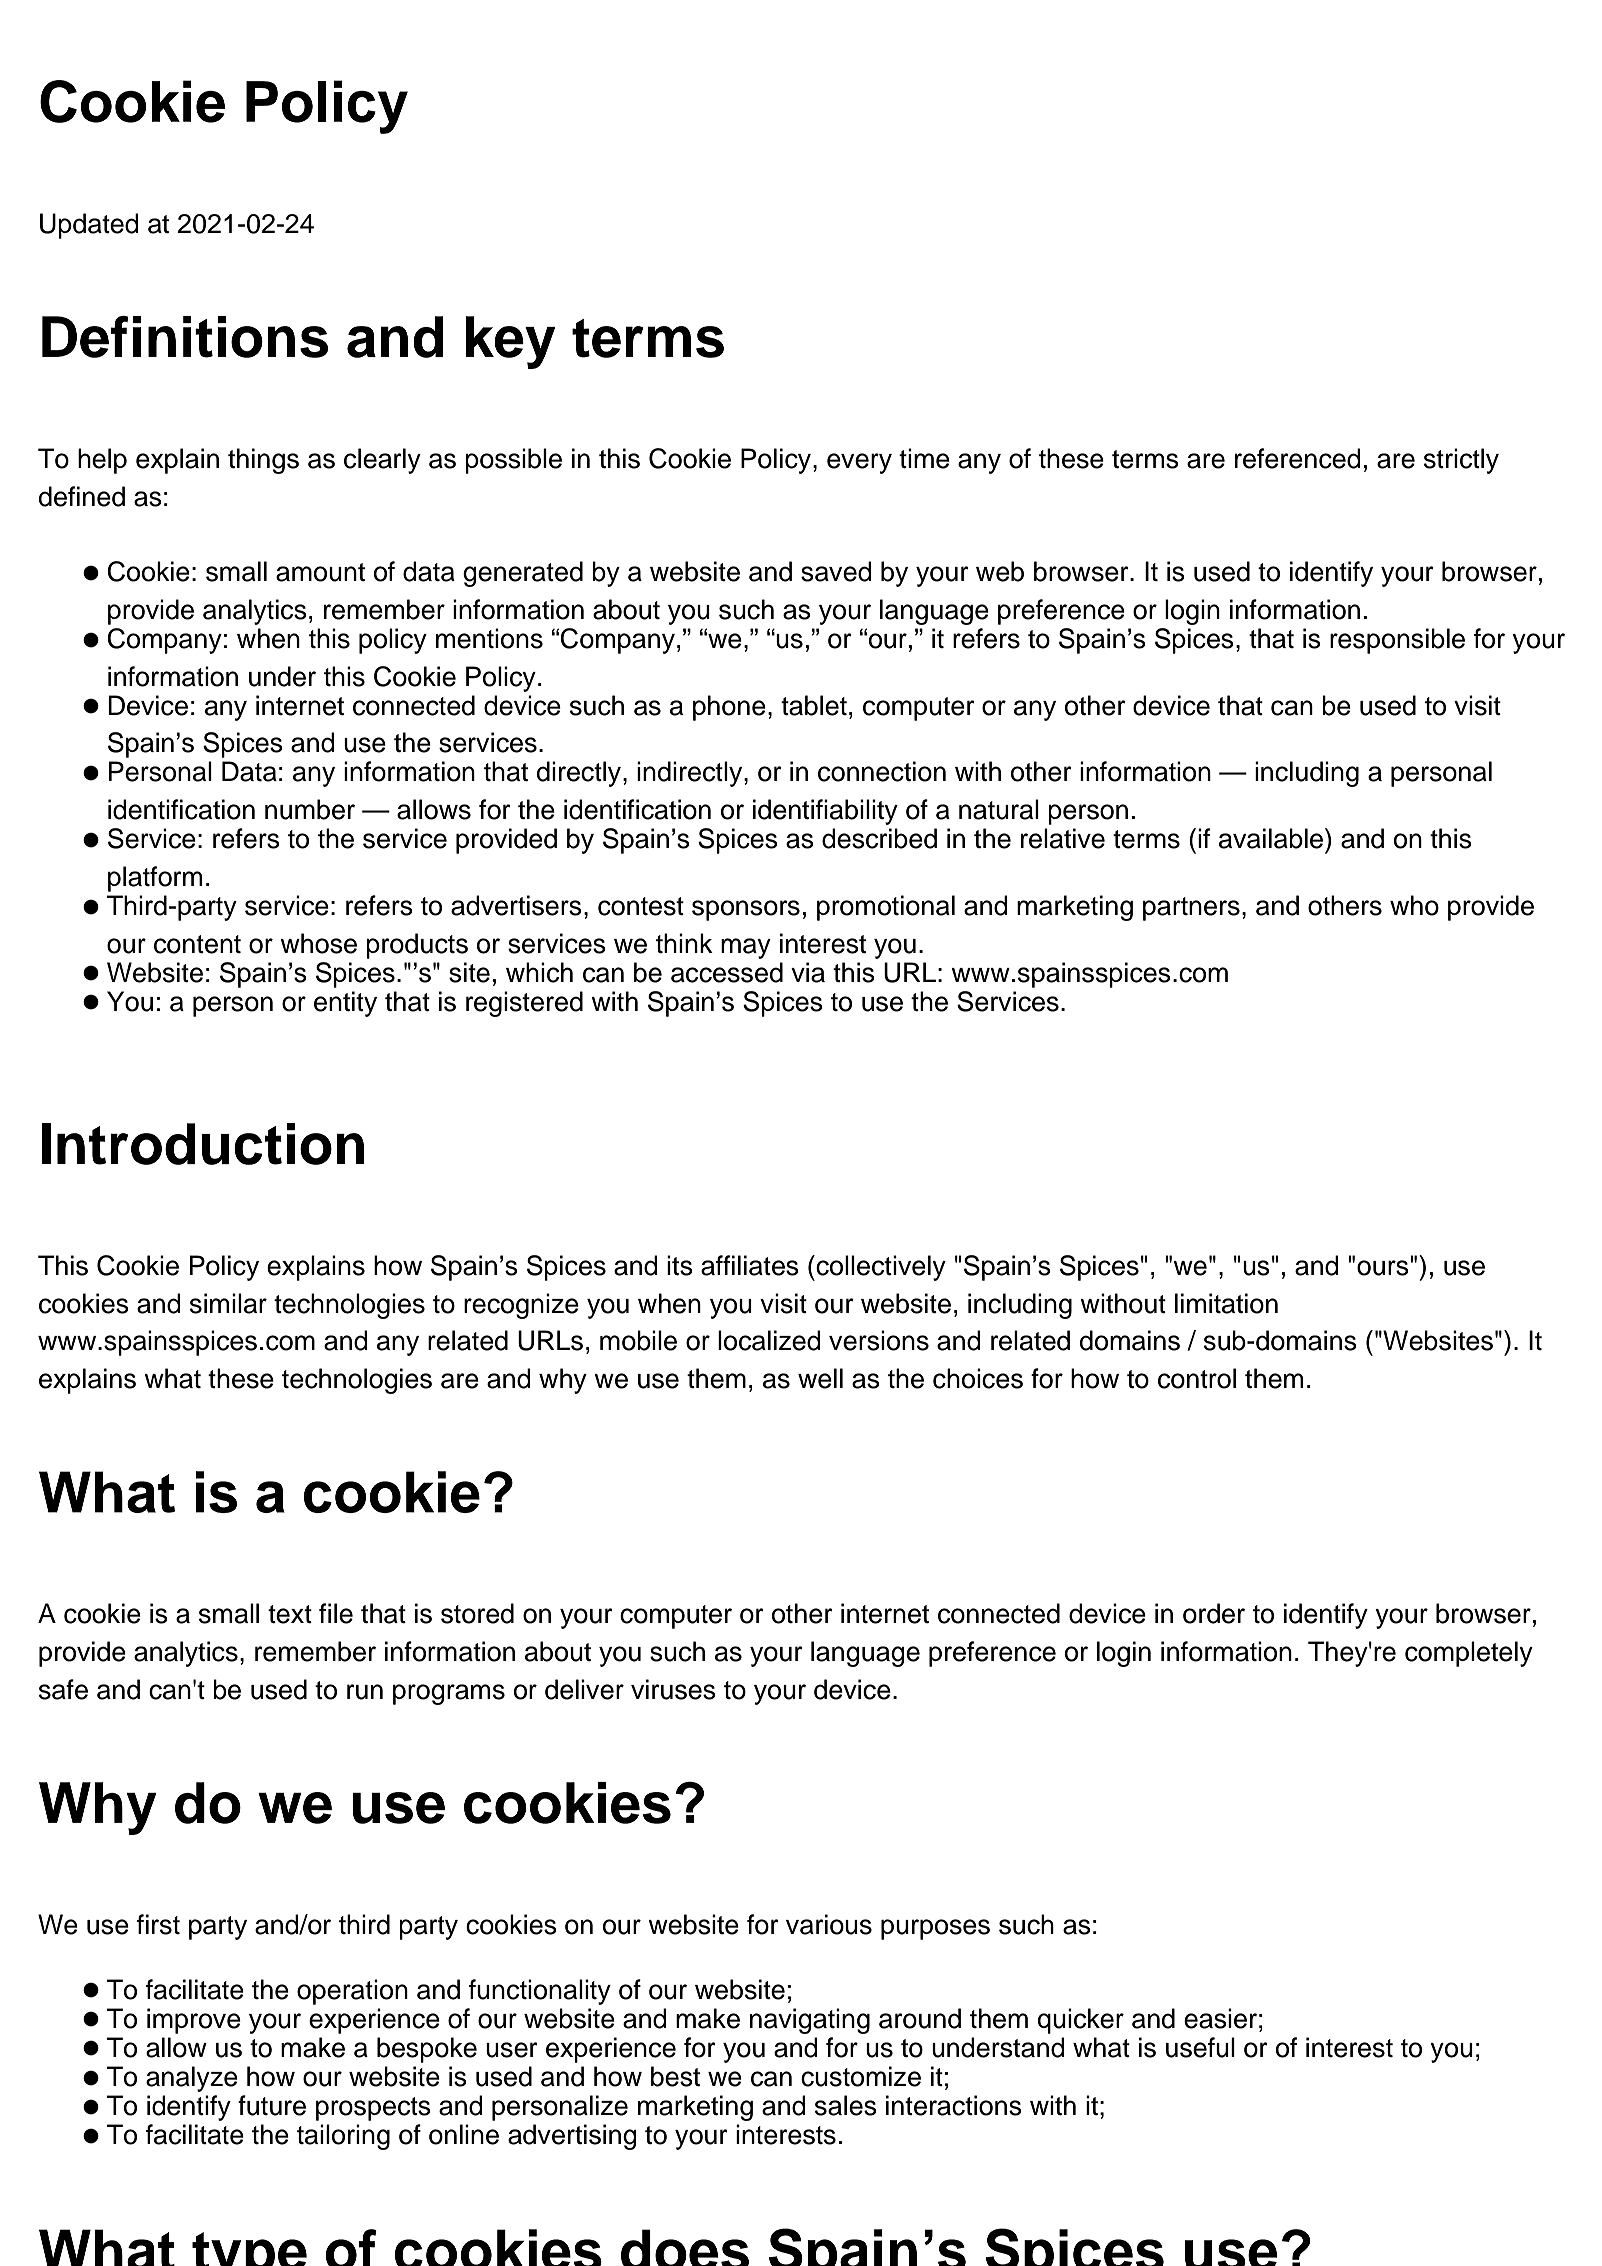 The height and width of the screenshot is (2266, 1602). What do you see at coordinates (510, 342) in the screenshot?
I see `key` at bounding box center [510, 342].
